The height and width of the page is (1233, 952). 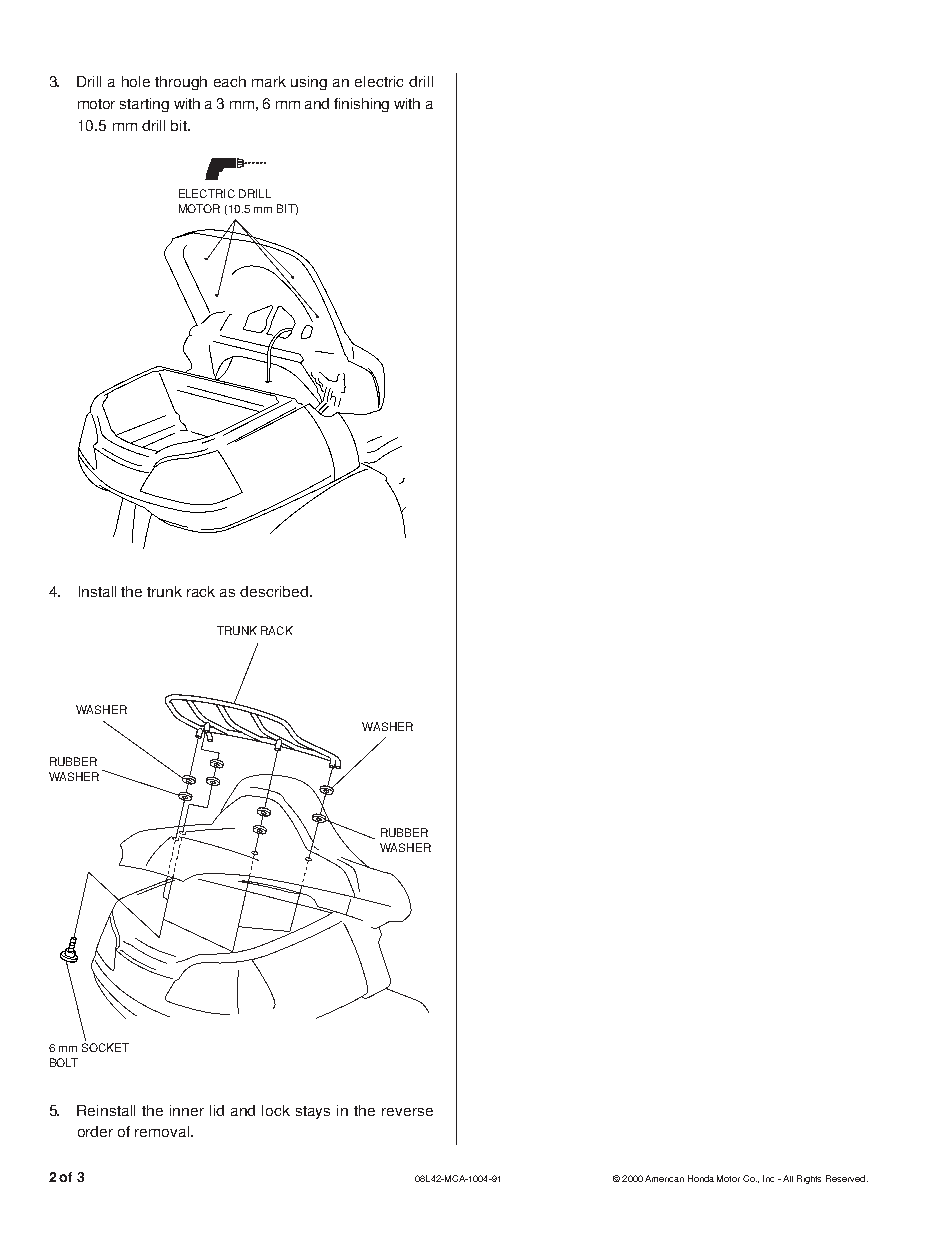 What do you see at coordinates (313, 1112) in the page?
I see `stays` at bounding box center [313, 1112].
